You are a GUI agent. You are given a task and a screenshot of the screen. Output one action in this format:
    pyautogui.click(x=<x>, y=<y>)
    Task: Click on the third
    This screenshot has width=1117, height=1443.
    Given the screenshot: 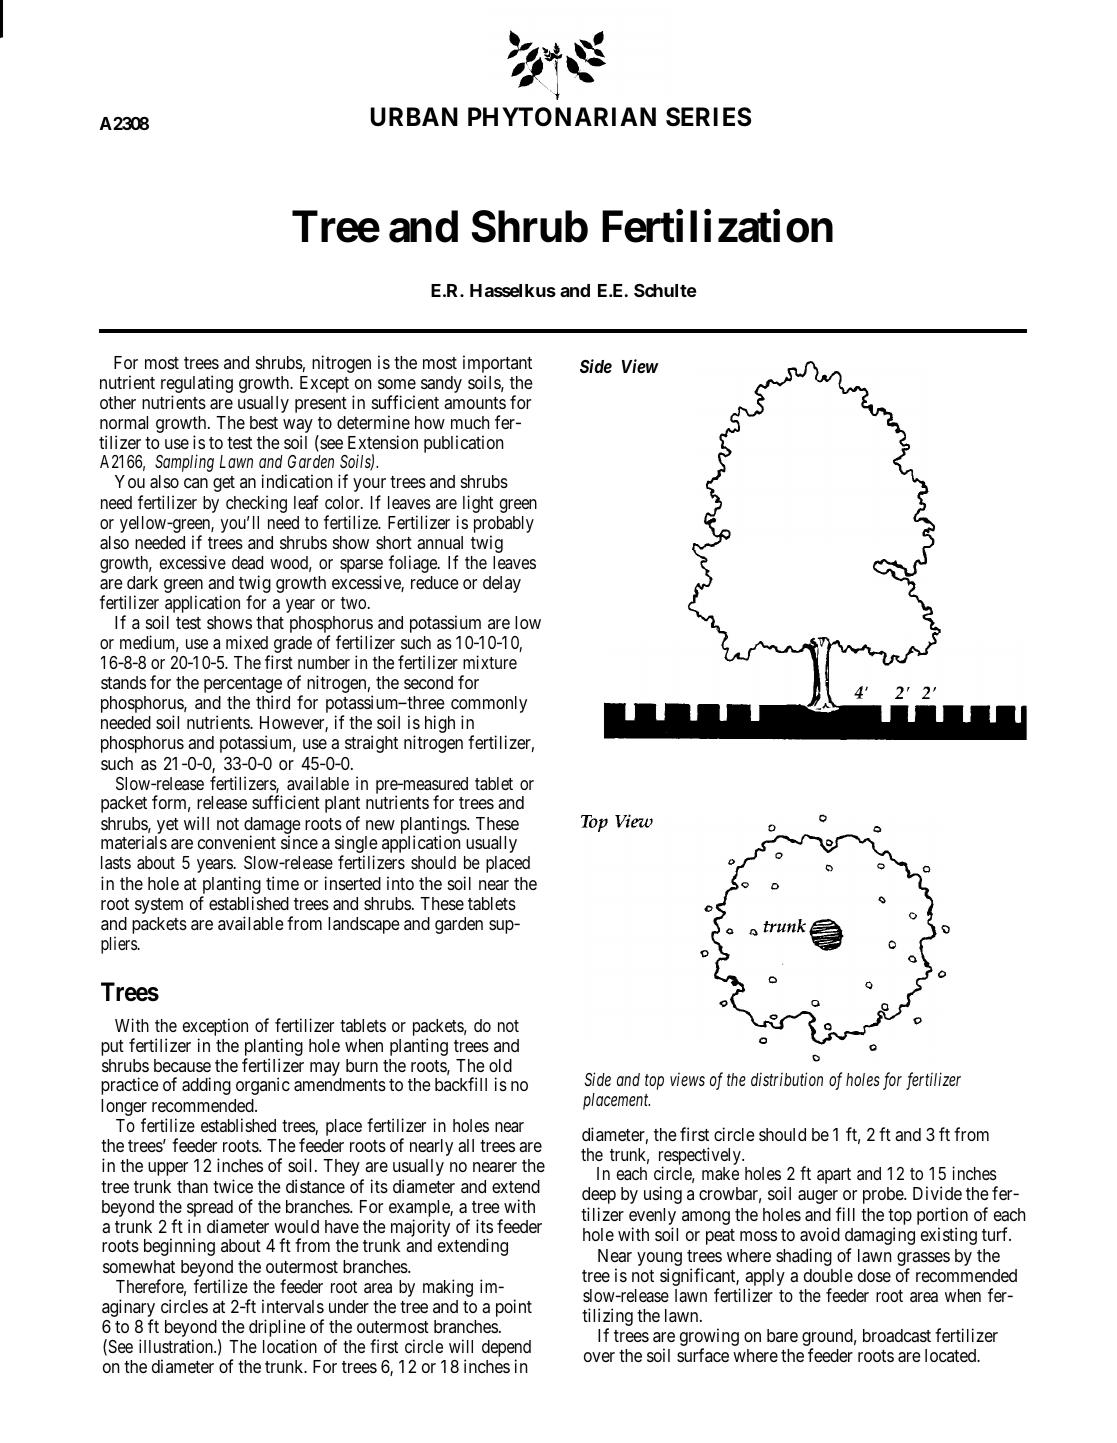 What is the action you would take?
    pyautogui.click(x=273, y=702)
